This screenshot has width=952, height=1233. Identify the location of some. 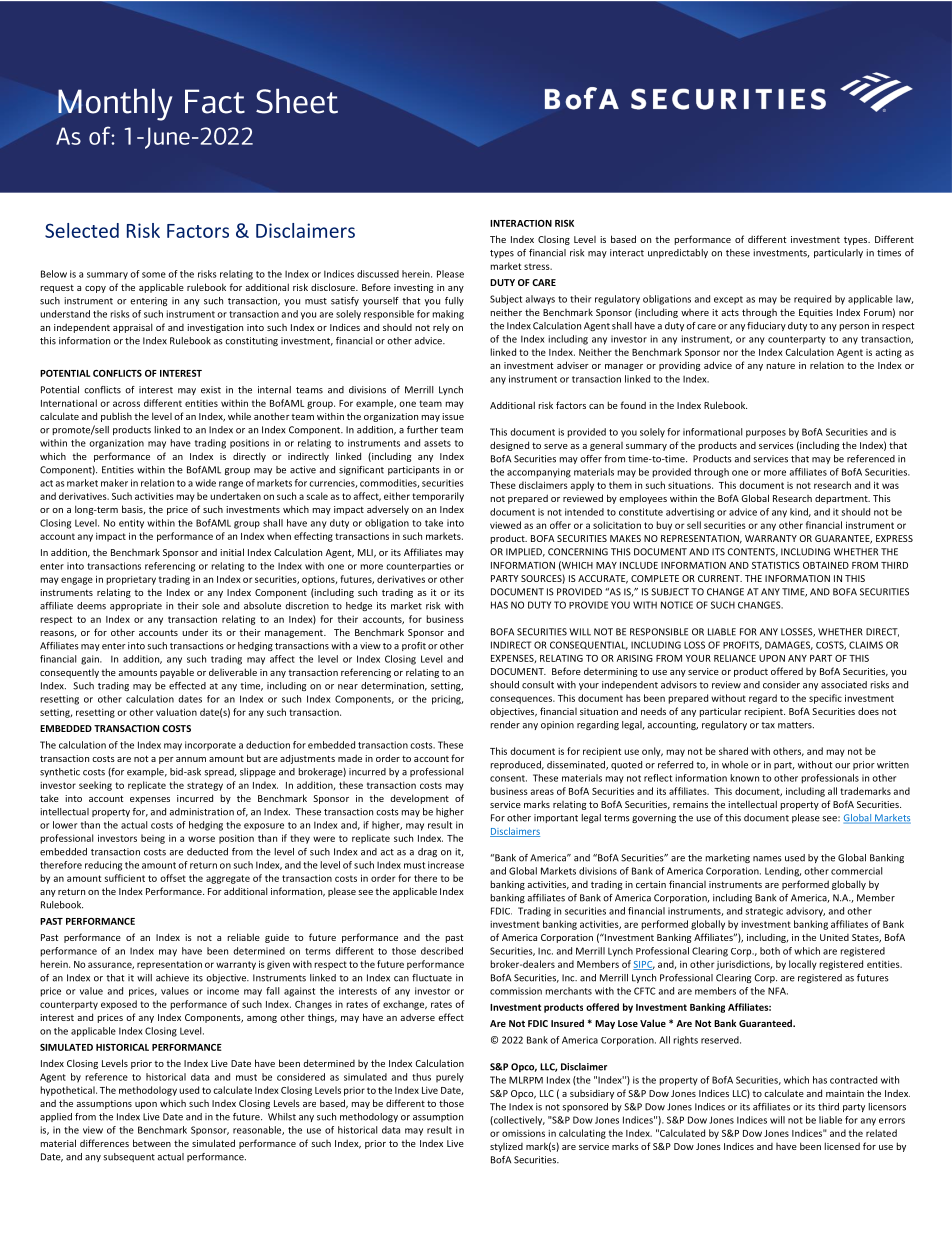
(154, 275).
